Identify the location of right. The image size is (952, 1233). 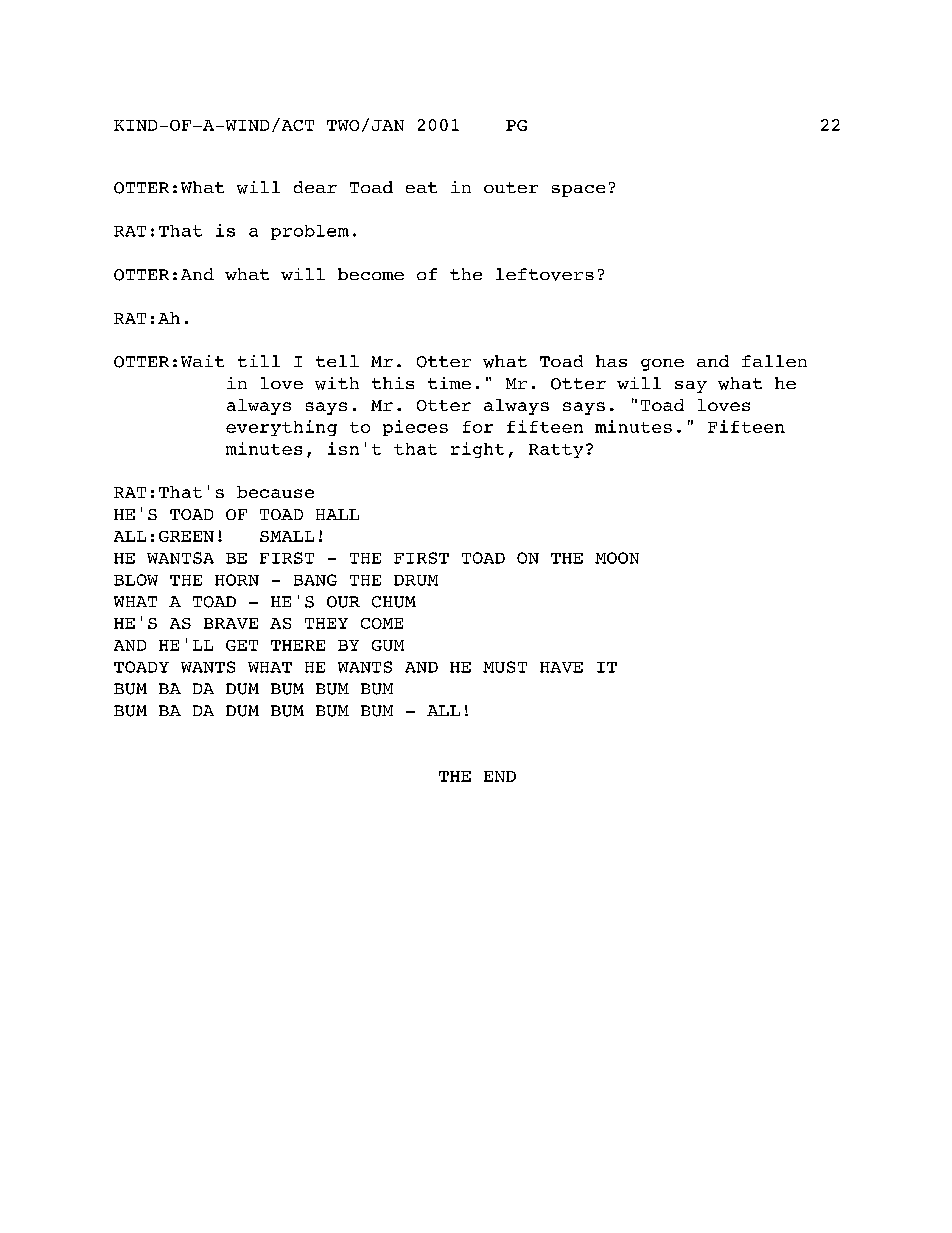
(477, 450).
